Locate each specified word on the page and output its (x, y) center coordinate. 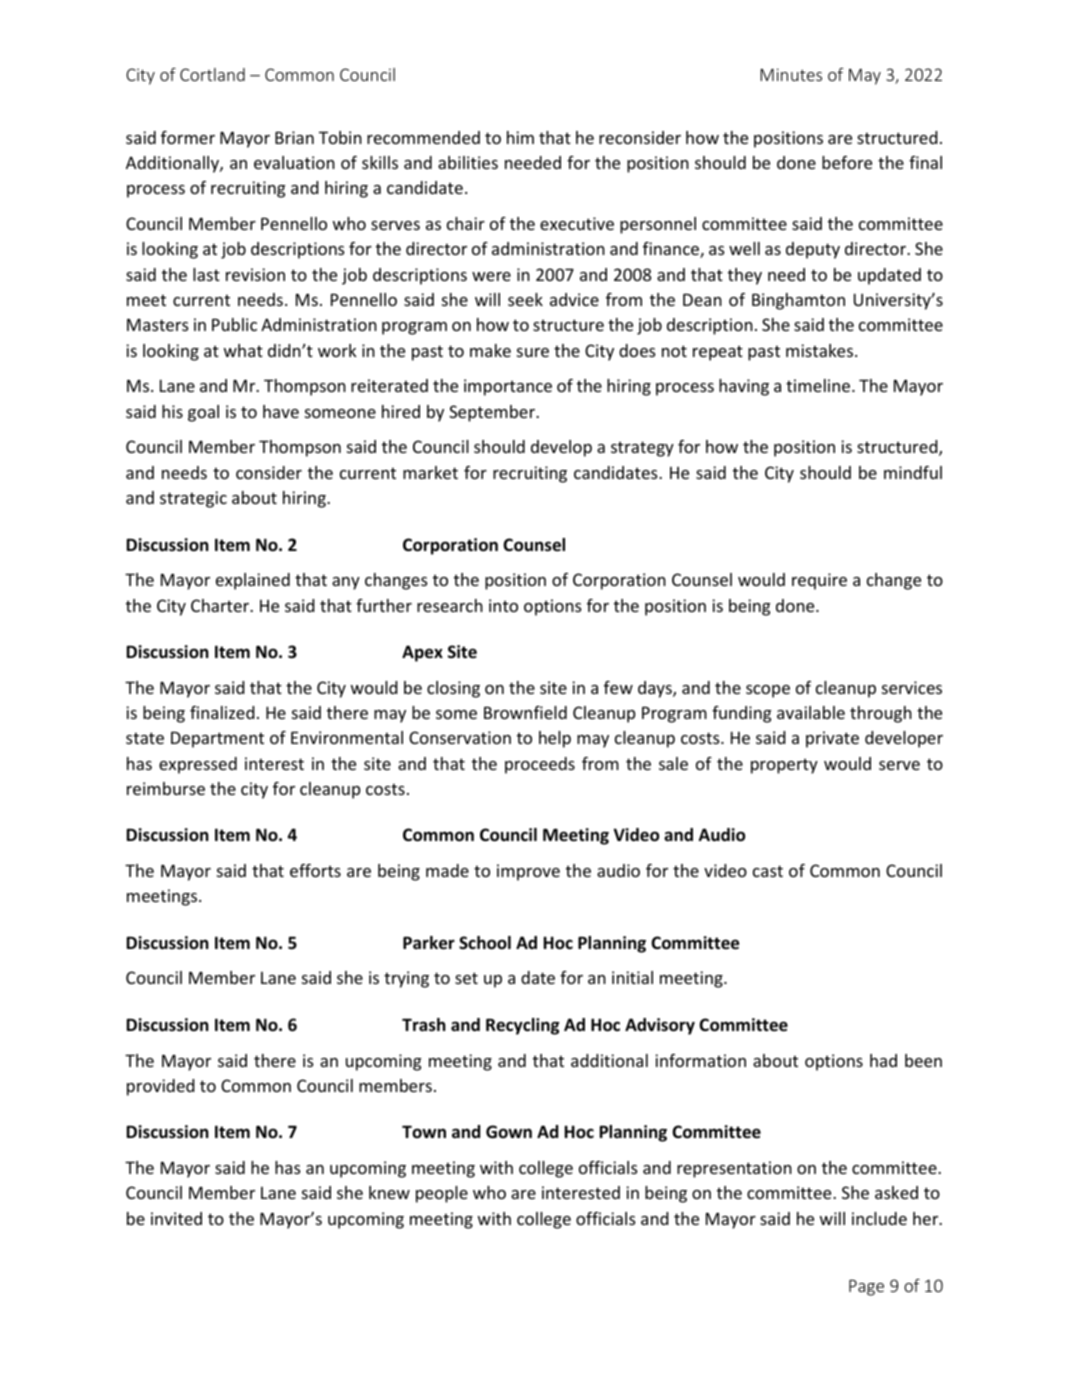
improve (528, 872)
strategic (193, 499)
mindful (913, 472)
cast (768, 871)
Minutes (791, 74)
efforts (315, 870)
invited (176, 1218)
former (188, 137)
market (430, 472)
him (520, 137)
